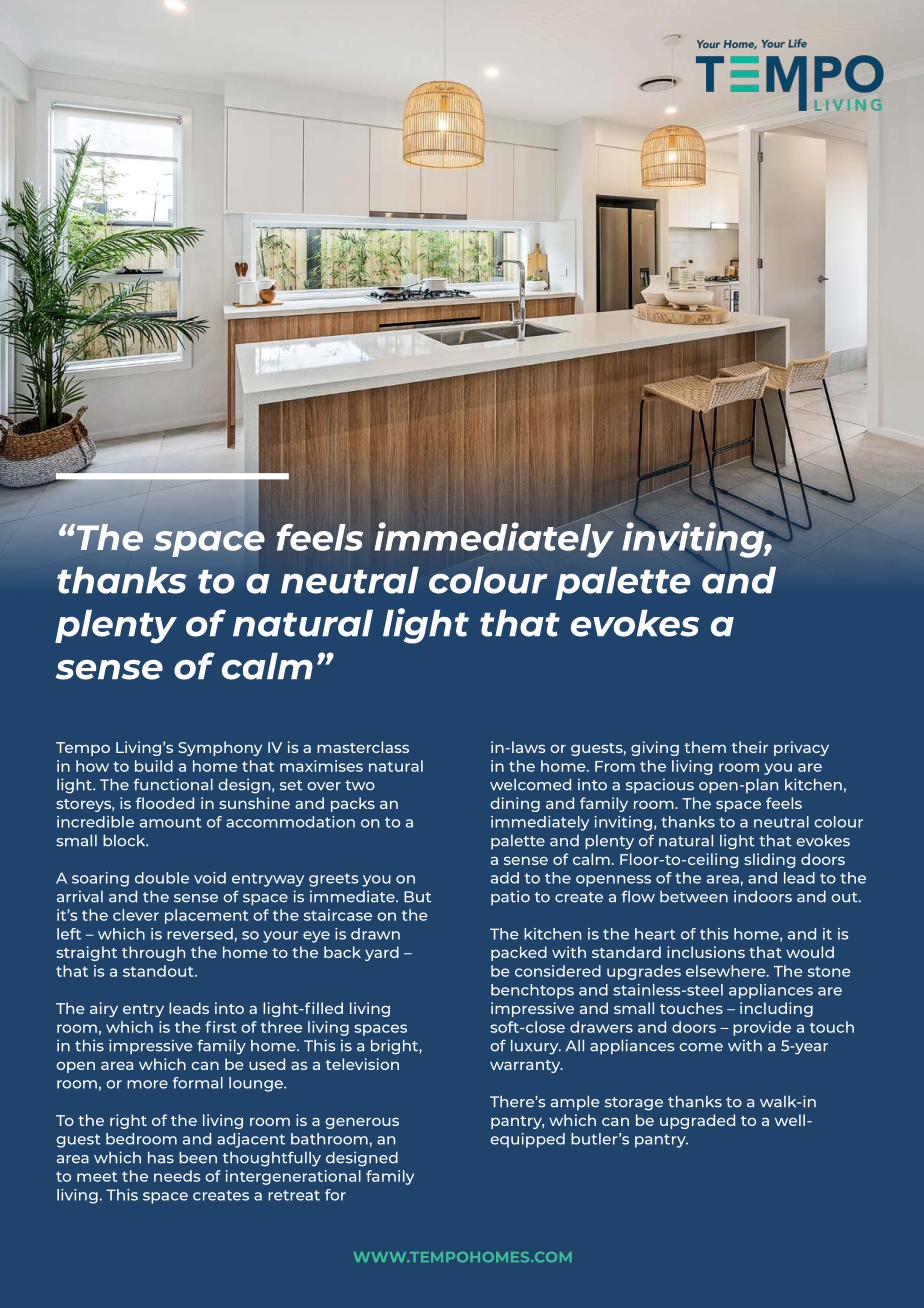 This screenshot has width=924, height=1308. Describe the element at coordinates (177, 1176) in the screenshot. I see `needs` at that location.
